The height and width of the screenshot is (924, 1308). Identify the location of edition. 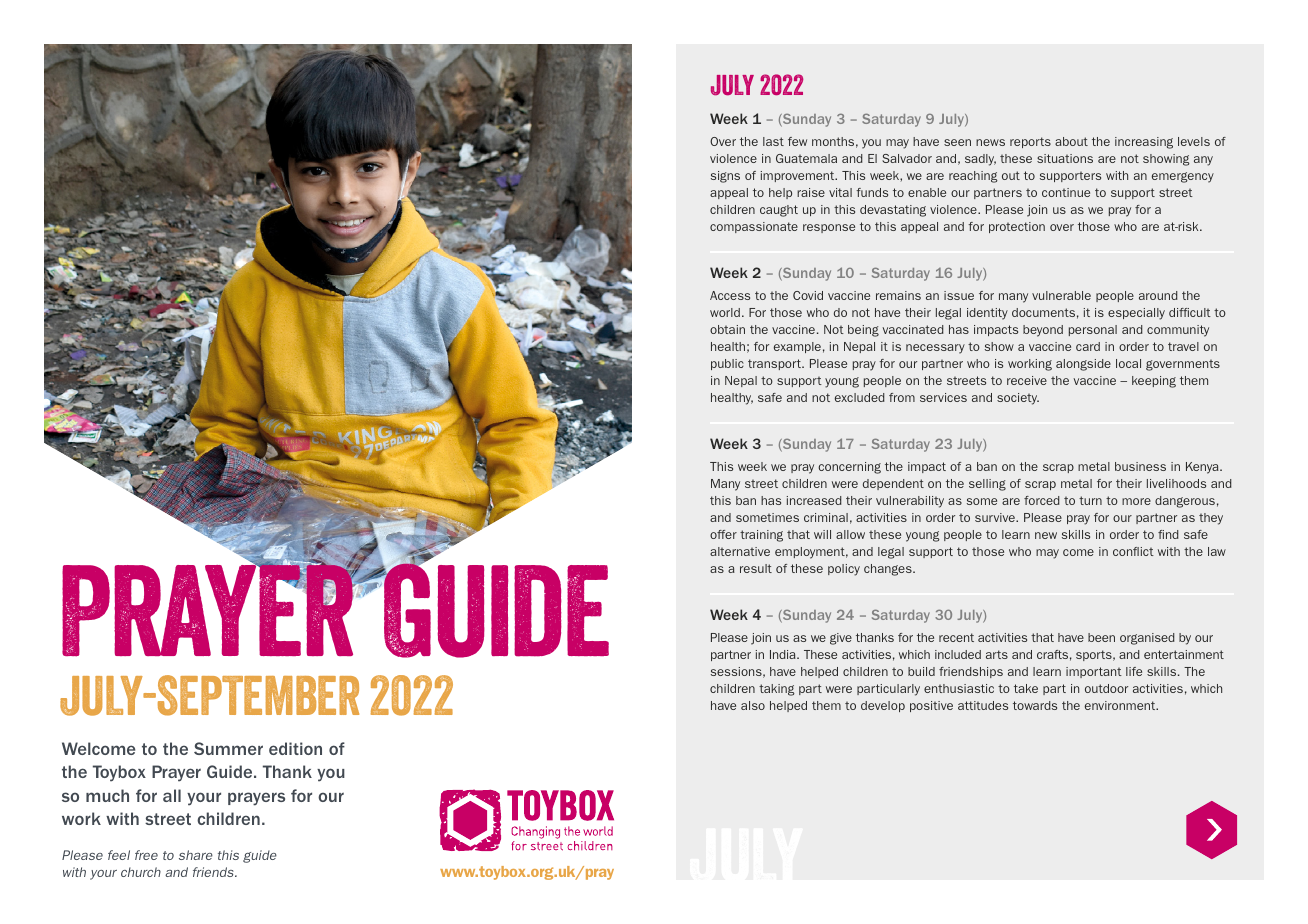
(295, 748).
